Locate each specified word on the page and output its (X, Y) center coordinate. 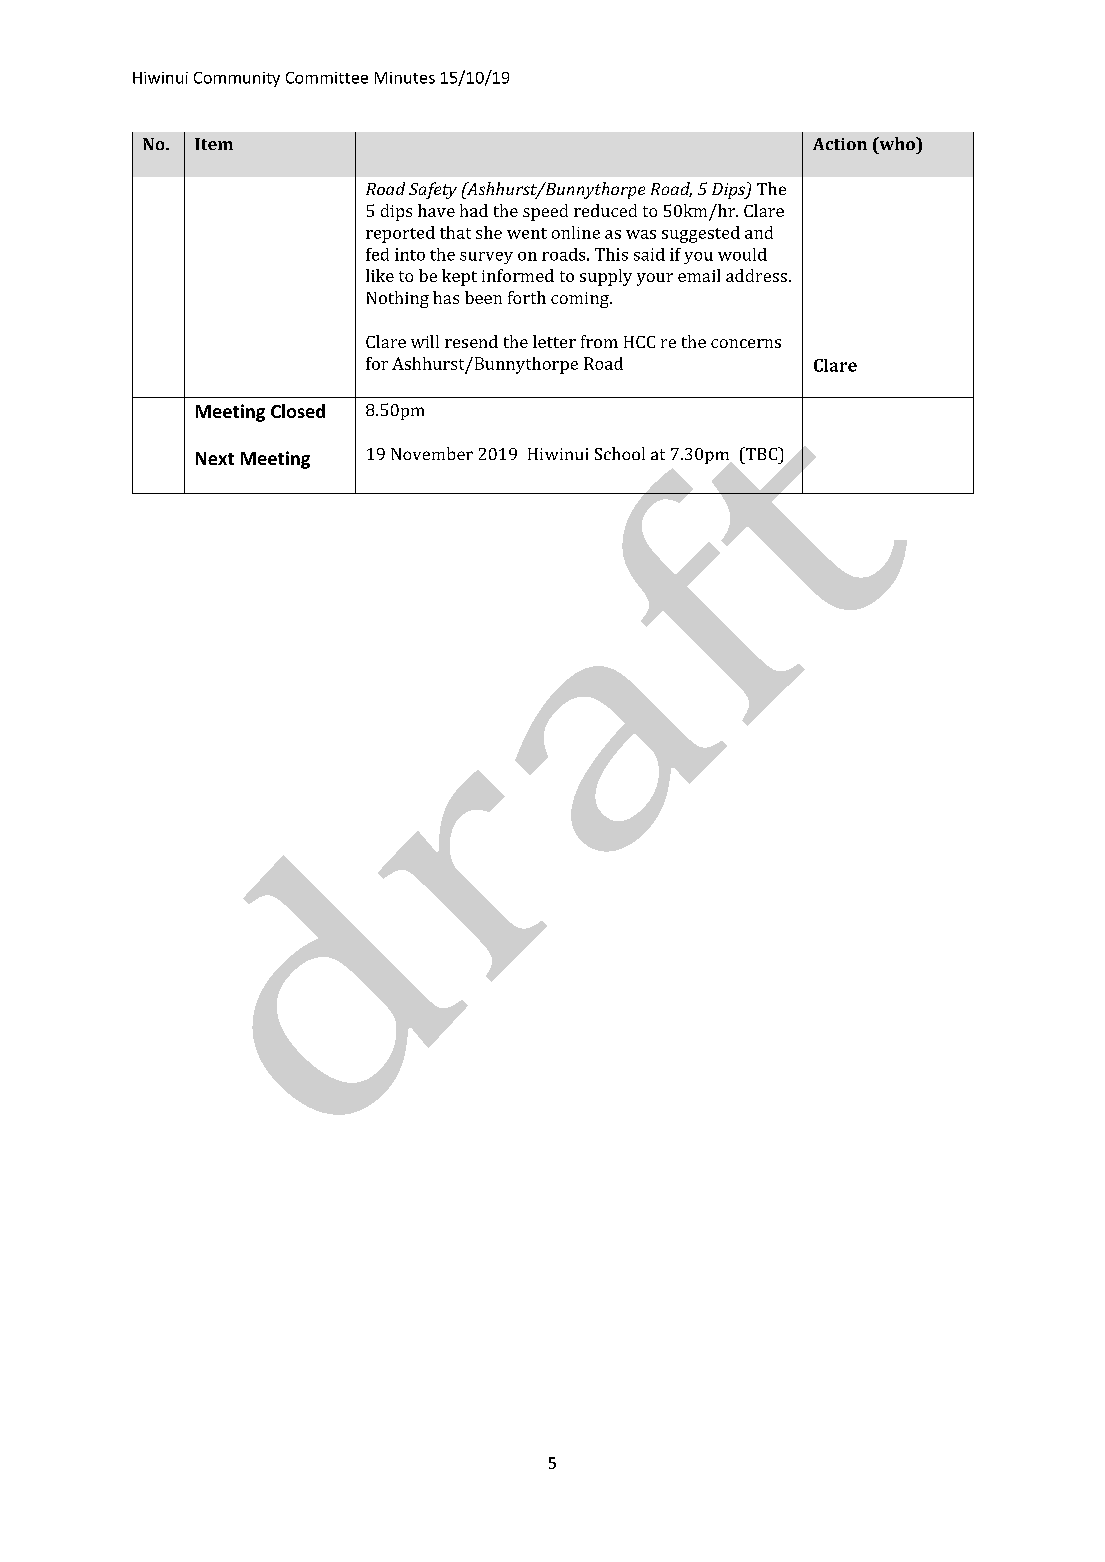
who (897, 143)
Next (215, 458)
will (425, 341)
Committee (327, 78)
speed (545, 212)
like (380, 275)
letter (554, 341)
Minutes (405, 78)
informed (518, 275)
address (756, 275)
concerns (746, 343)
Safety (433, 190)
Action (840, 144)
